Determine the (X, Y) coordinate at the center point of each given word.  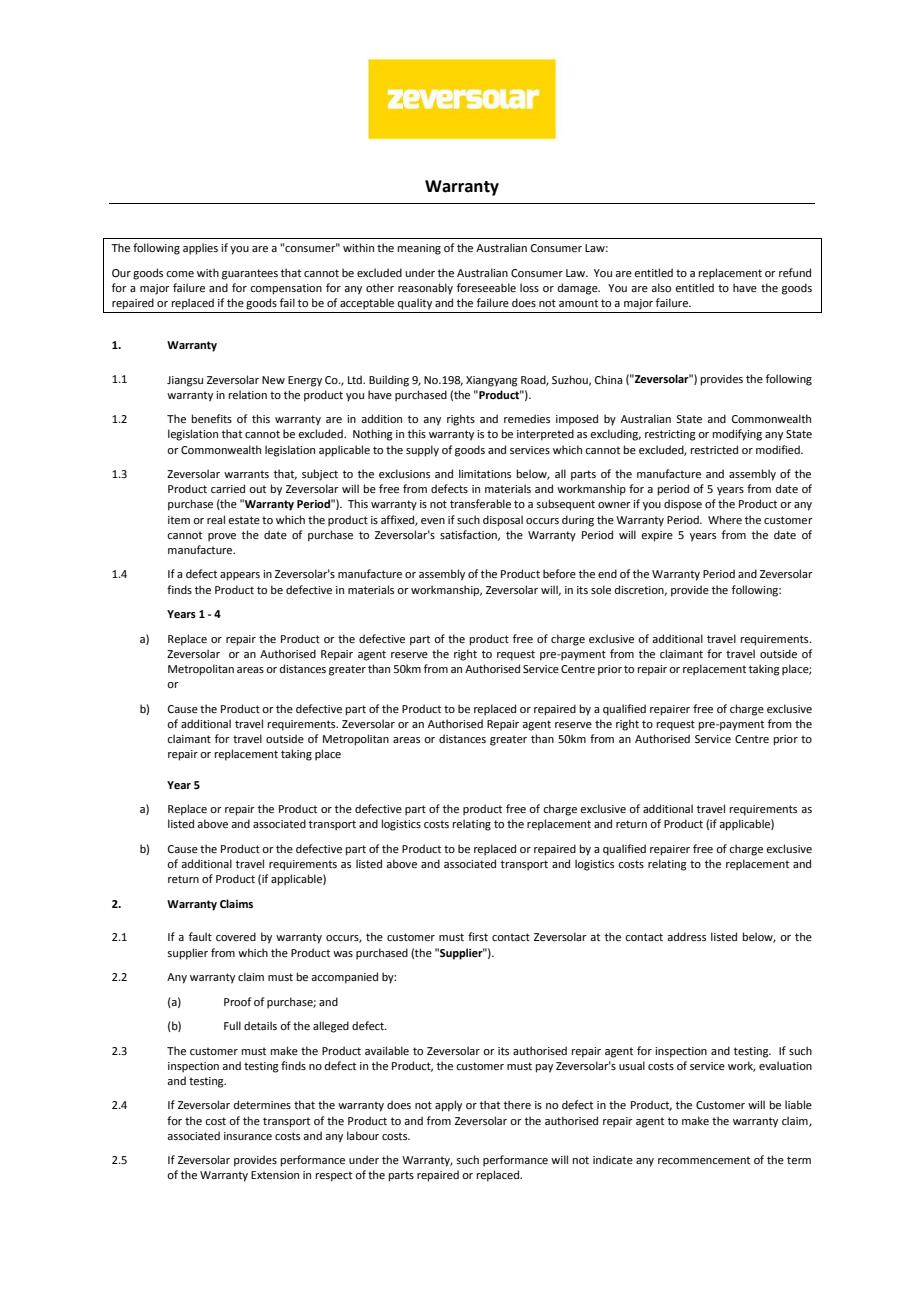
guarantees (250, 274)
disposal (503, 521)
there (517, 1104)
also (661, 287)
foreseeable (486, 287)
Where (725, 519)
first (478, 936)
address (686, 936)
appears (240, 576)
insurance (248, 1136)
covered (236, 936)
